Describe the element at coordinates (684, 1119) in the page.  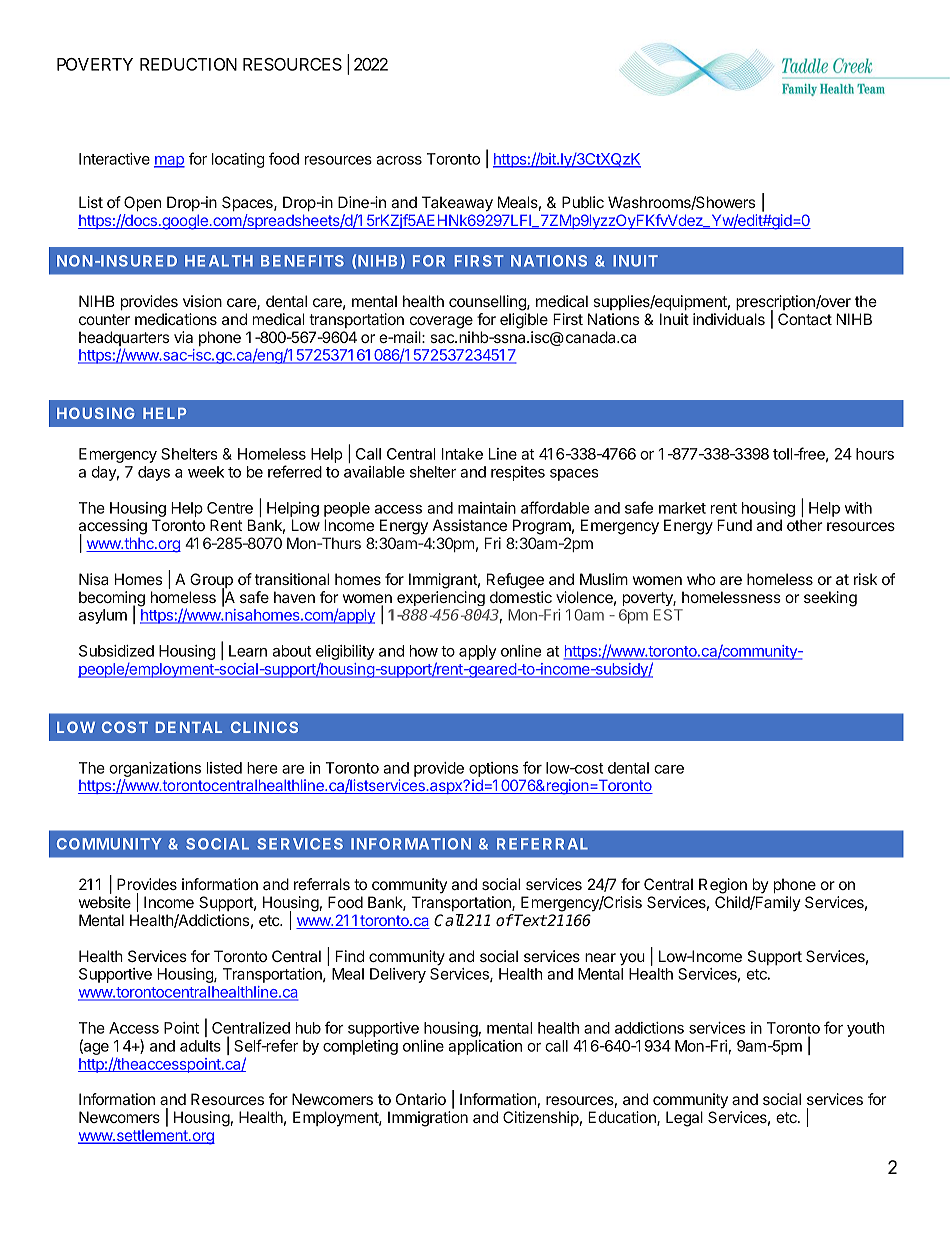
I see `Legal` at that location.
